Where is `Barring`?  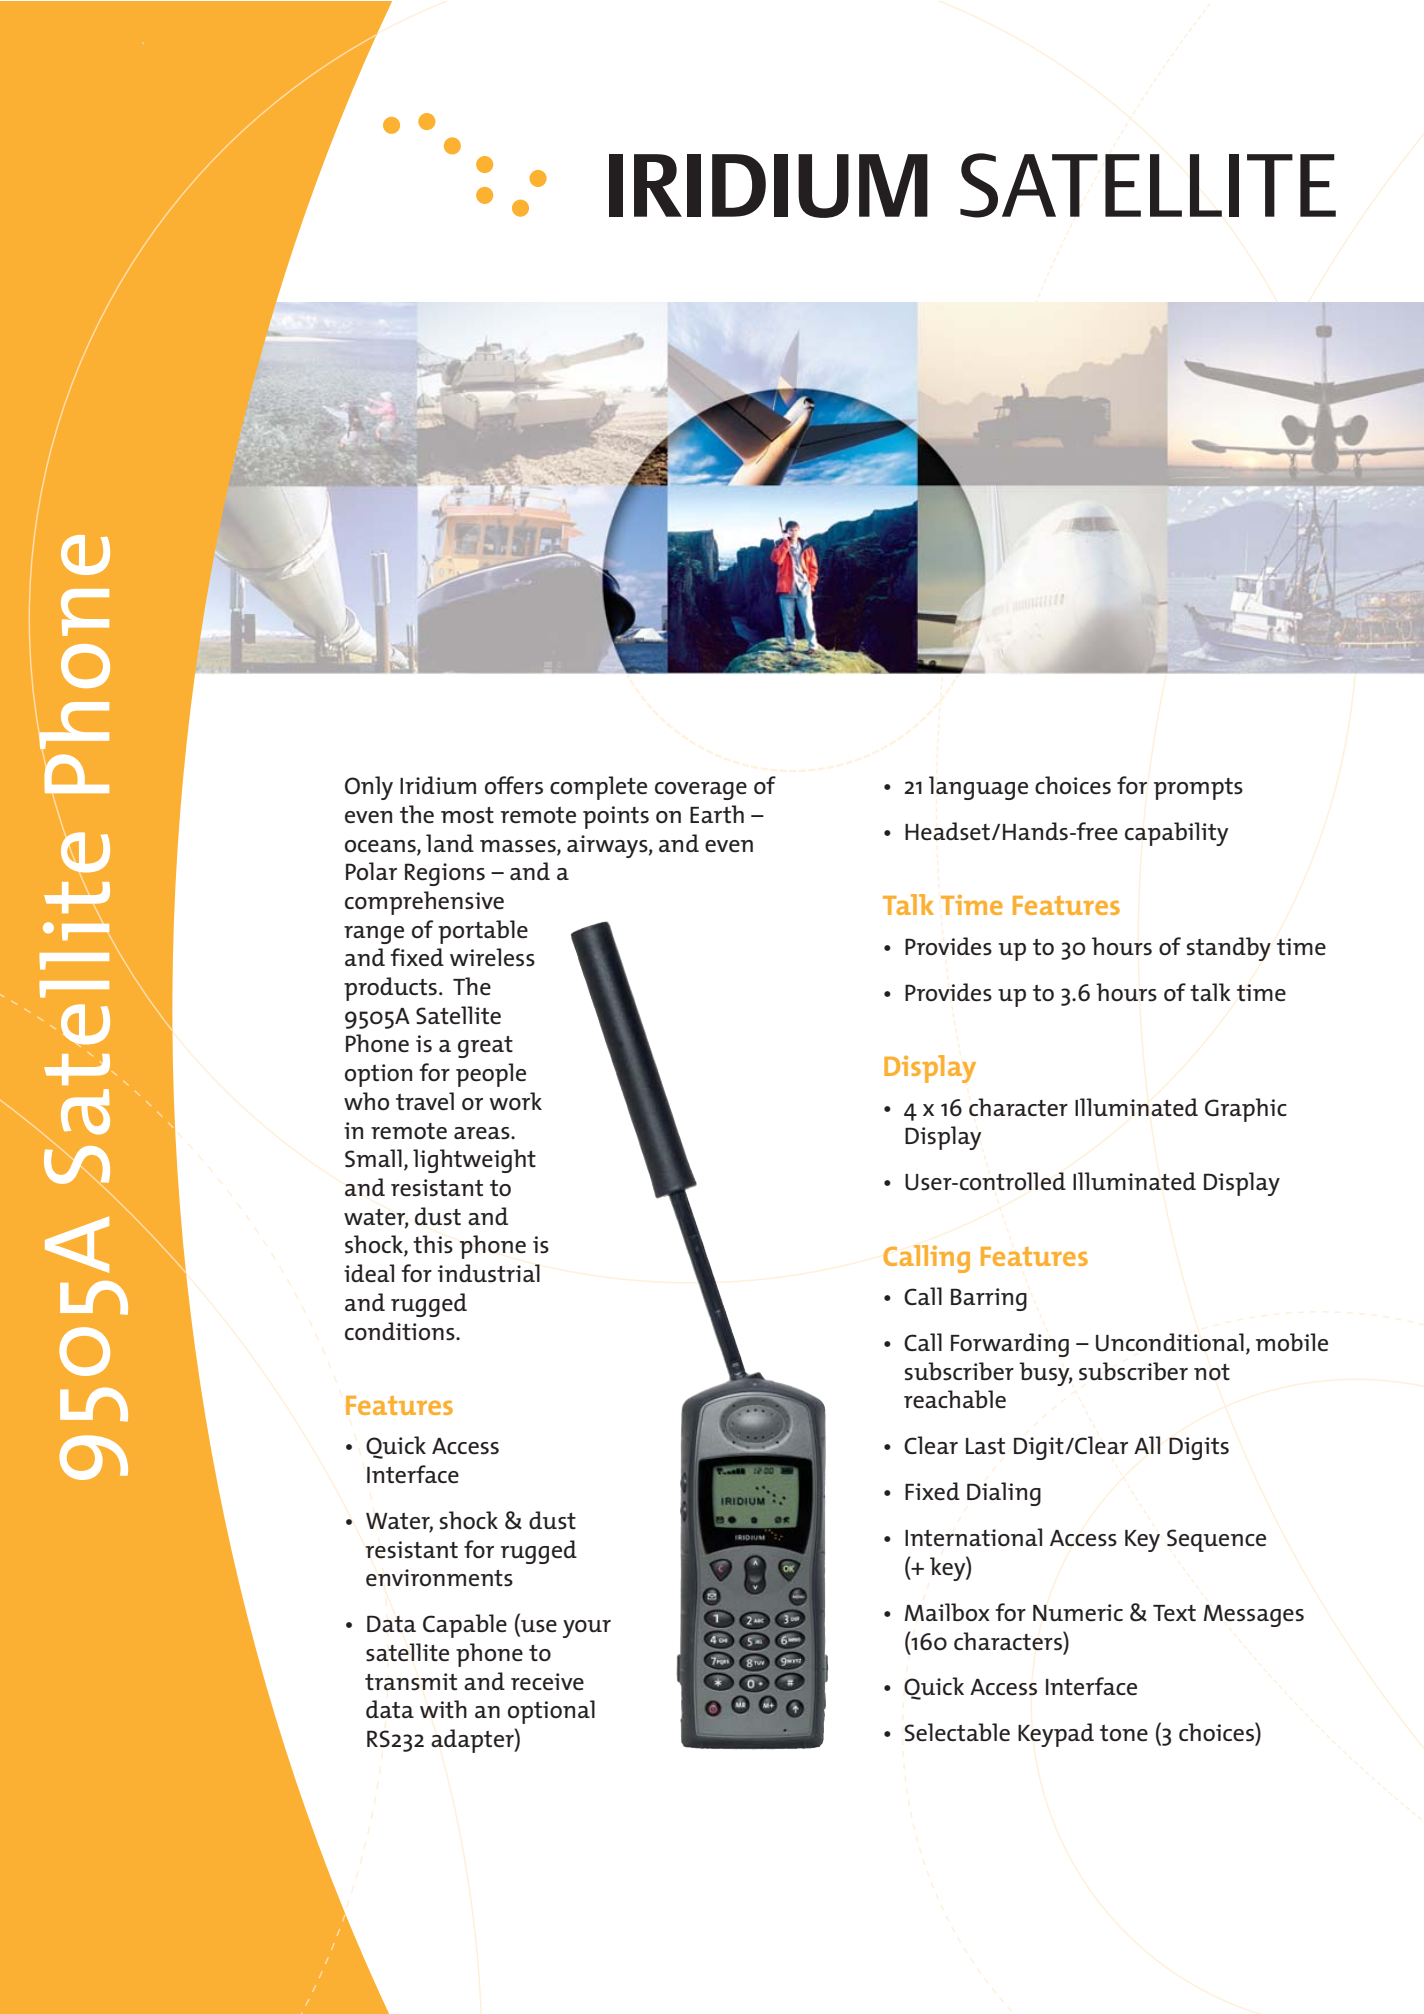
Barring is located at coordinates (989, 1299).
